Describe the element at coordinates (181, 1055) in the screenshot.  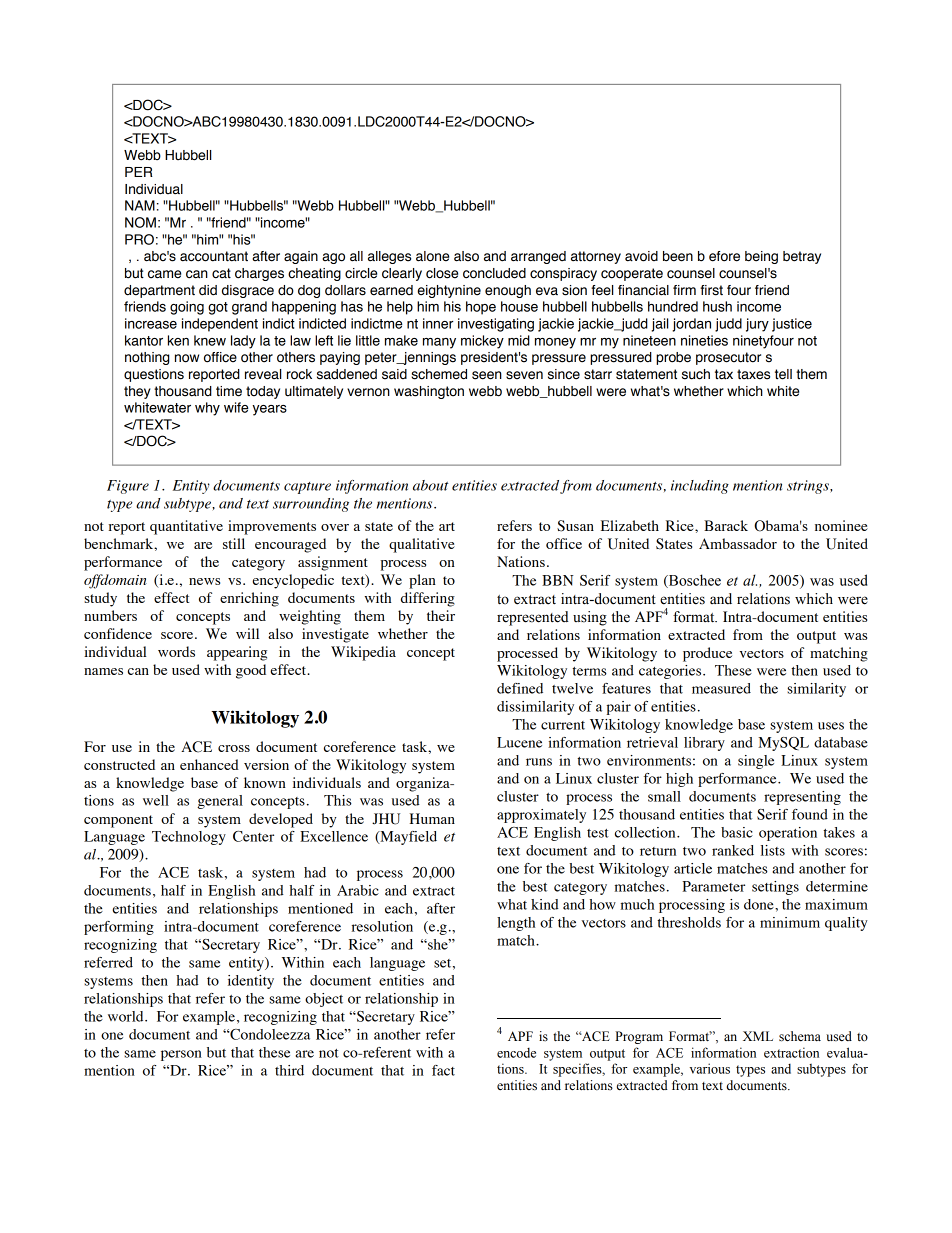
I see `person` at that location.
